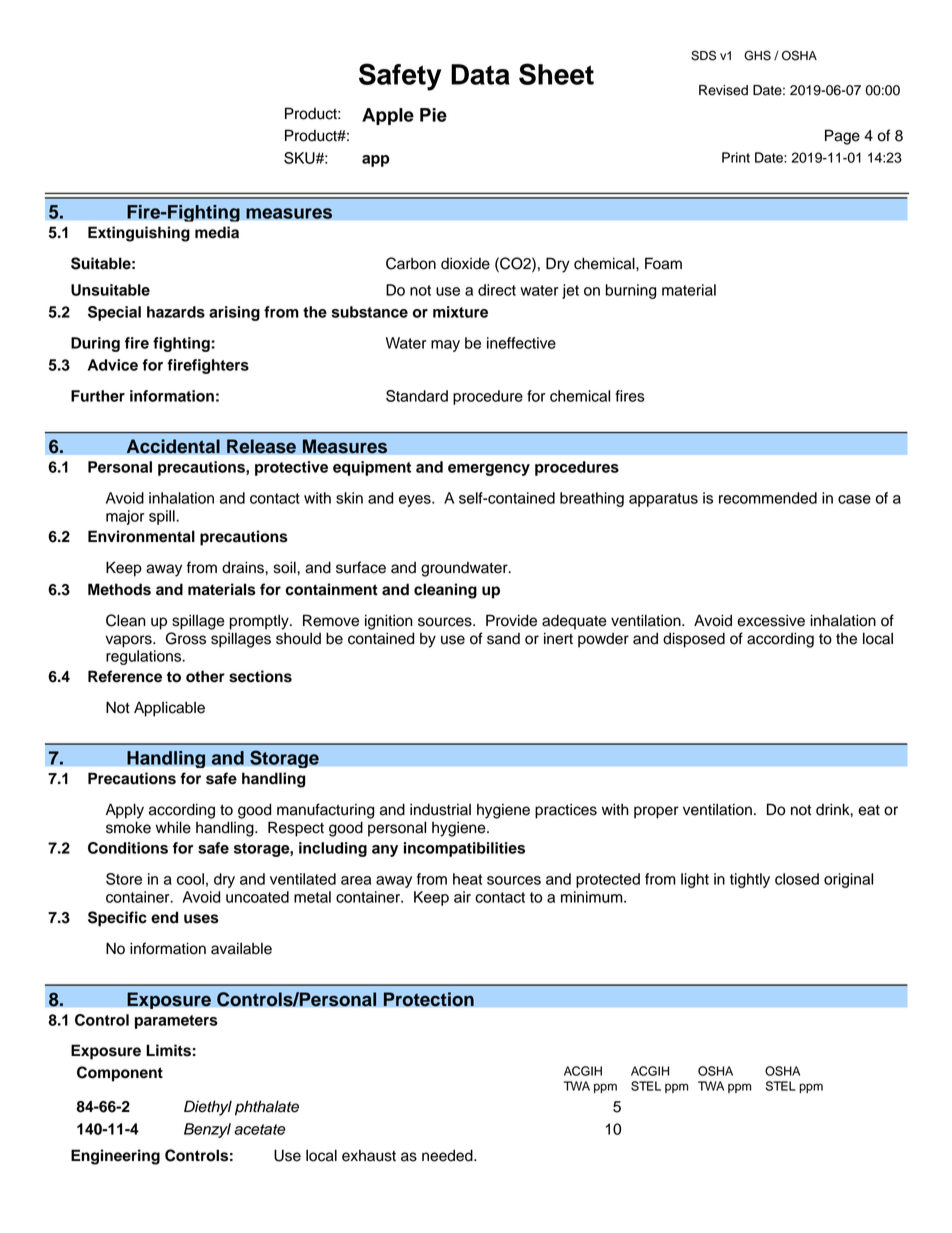 The height and width of the page is (1233, 952). Describe the element at coordinates (217, 232) in the page. I see `media` at that location.
